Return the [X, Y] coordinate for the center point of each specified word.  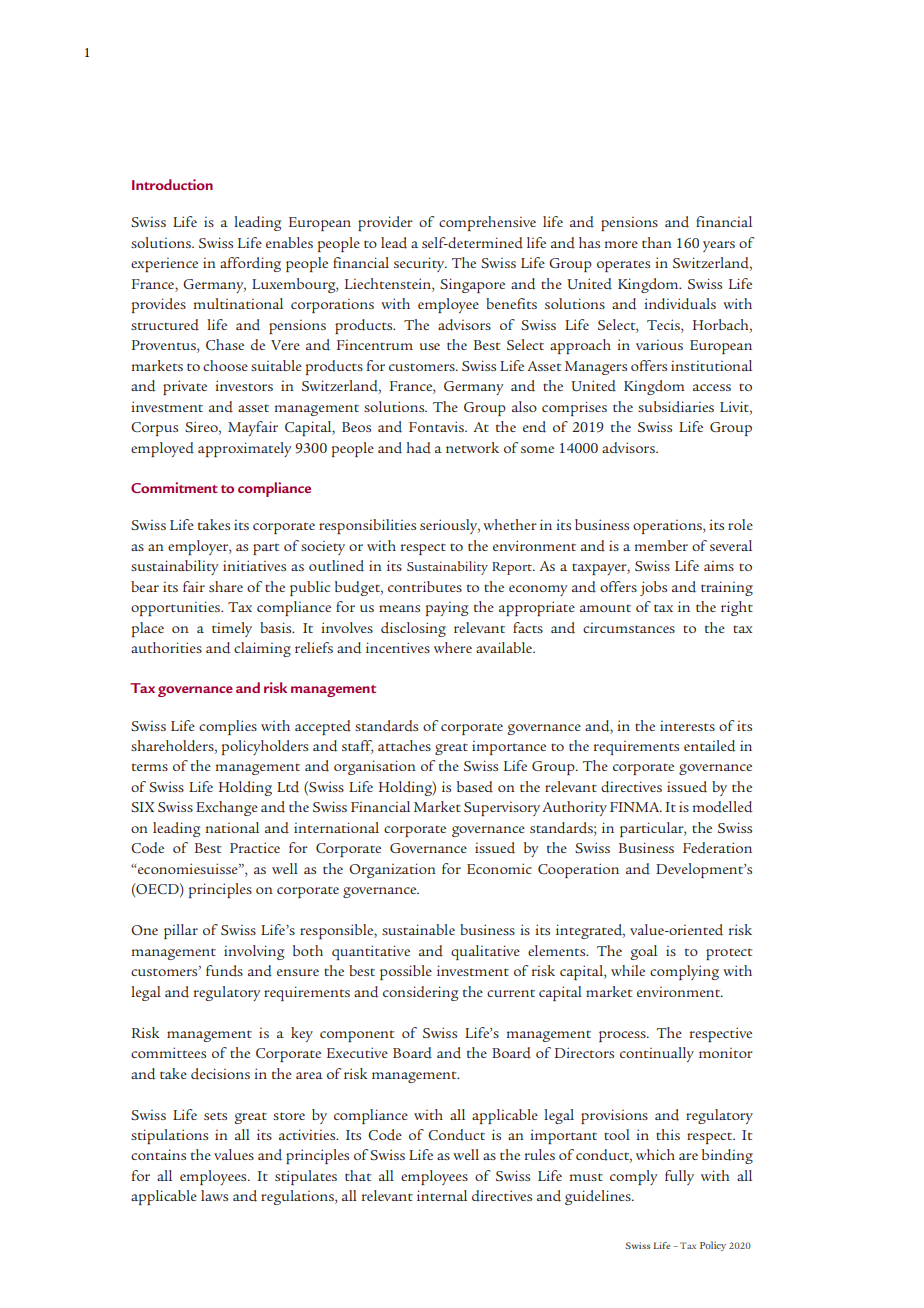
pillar [181, 931]
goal [643, 952]
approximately [244, 449]
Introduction [172, 184]
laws [214, 1195]
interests [687, 726]
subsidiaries [676, 407]
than [657, 242]
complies [228, 727]
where [453, 647]
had [418, 448]
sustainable [418, 929]
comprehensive [487, 223]
